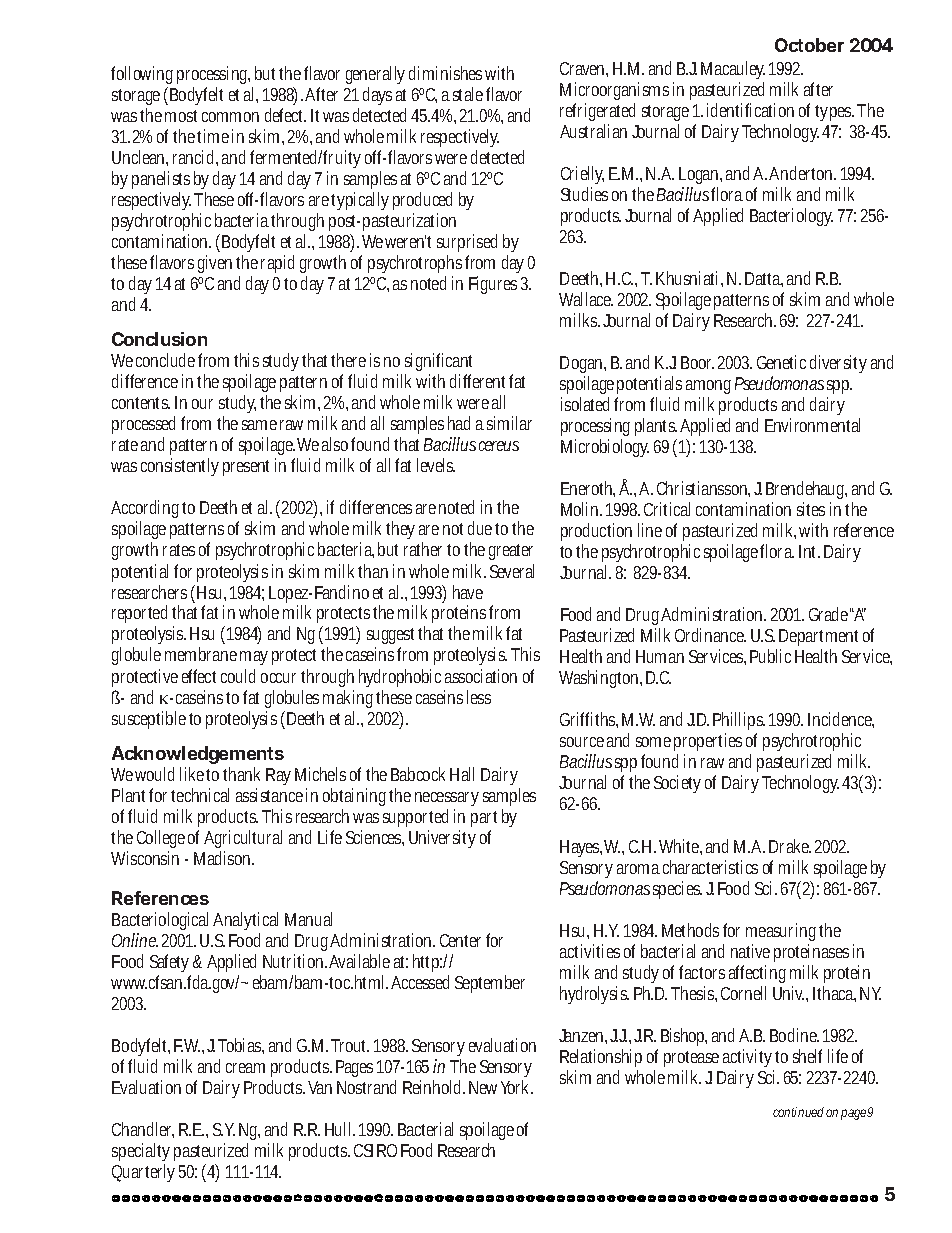 Image resolution: width=952 pixels, height=1233 pixels. Describe the element at coordinates (224, 858) in the image. I see `Madison` at that location.
